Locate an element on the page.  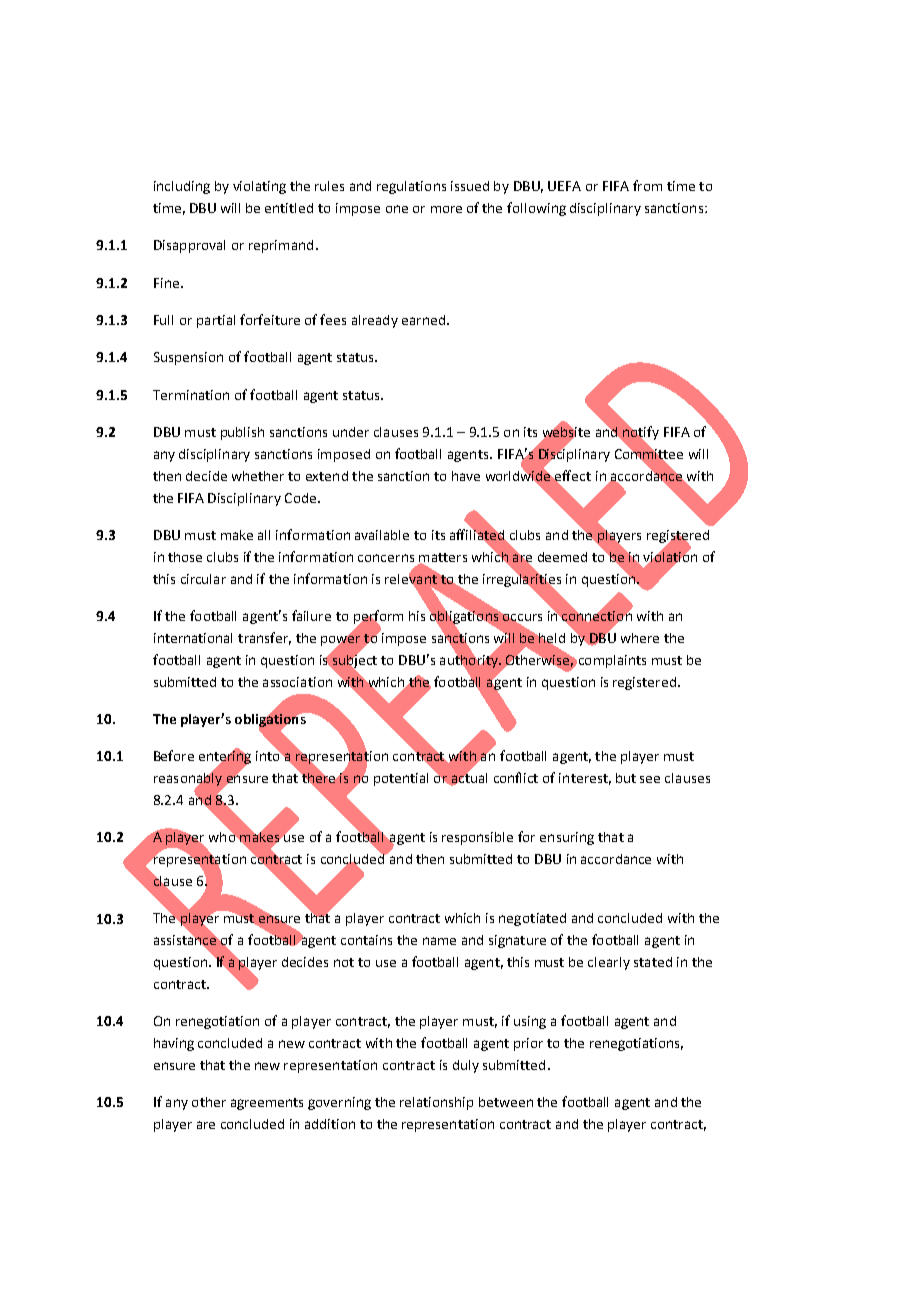
Before is located at coordinates (174, 755).
